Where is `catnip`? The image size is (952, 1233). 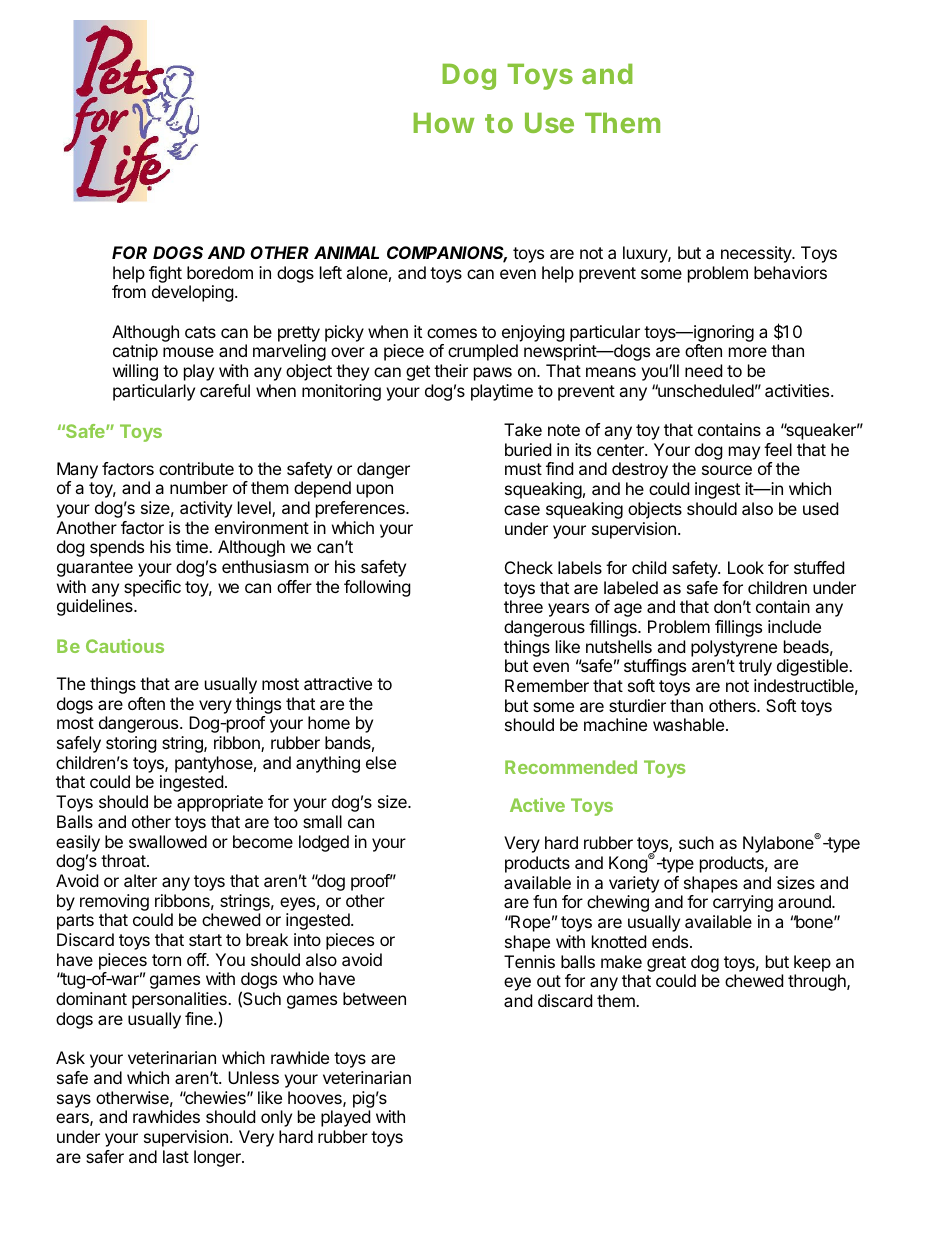 catnip is located at coordinates (135, 352).
